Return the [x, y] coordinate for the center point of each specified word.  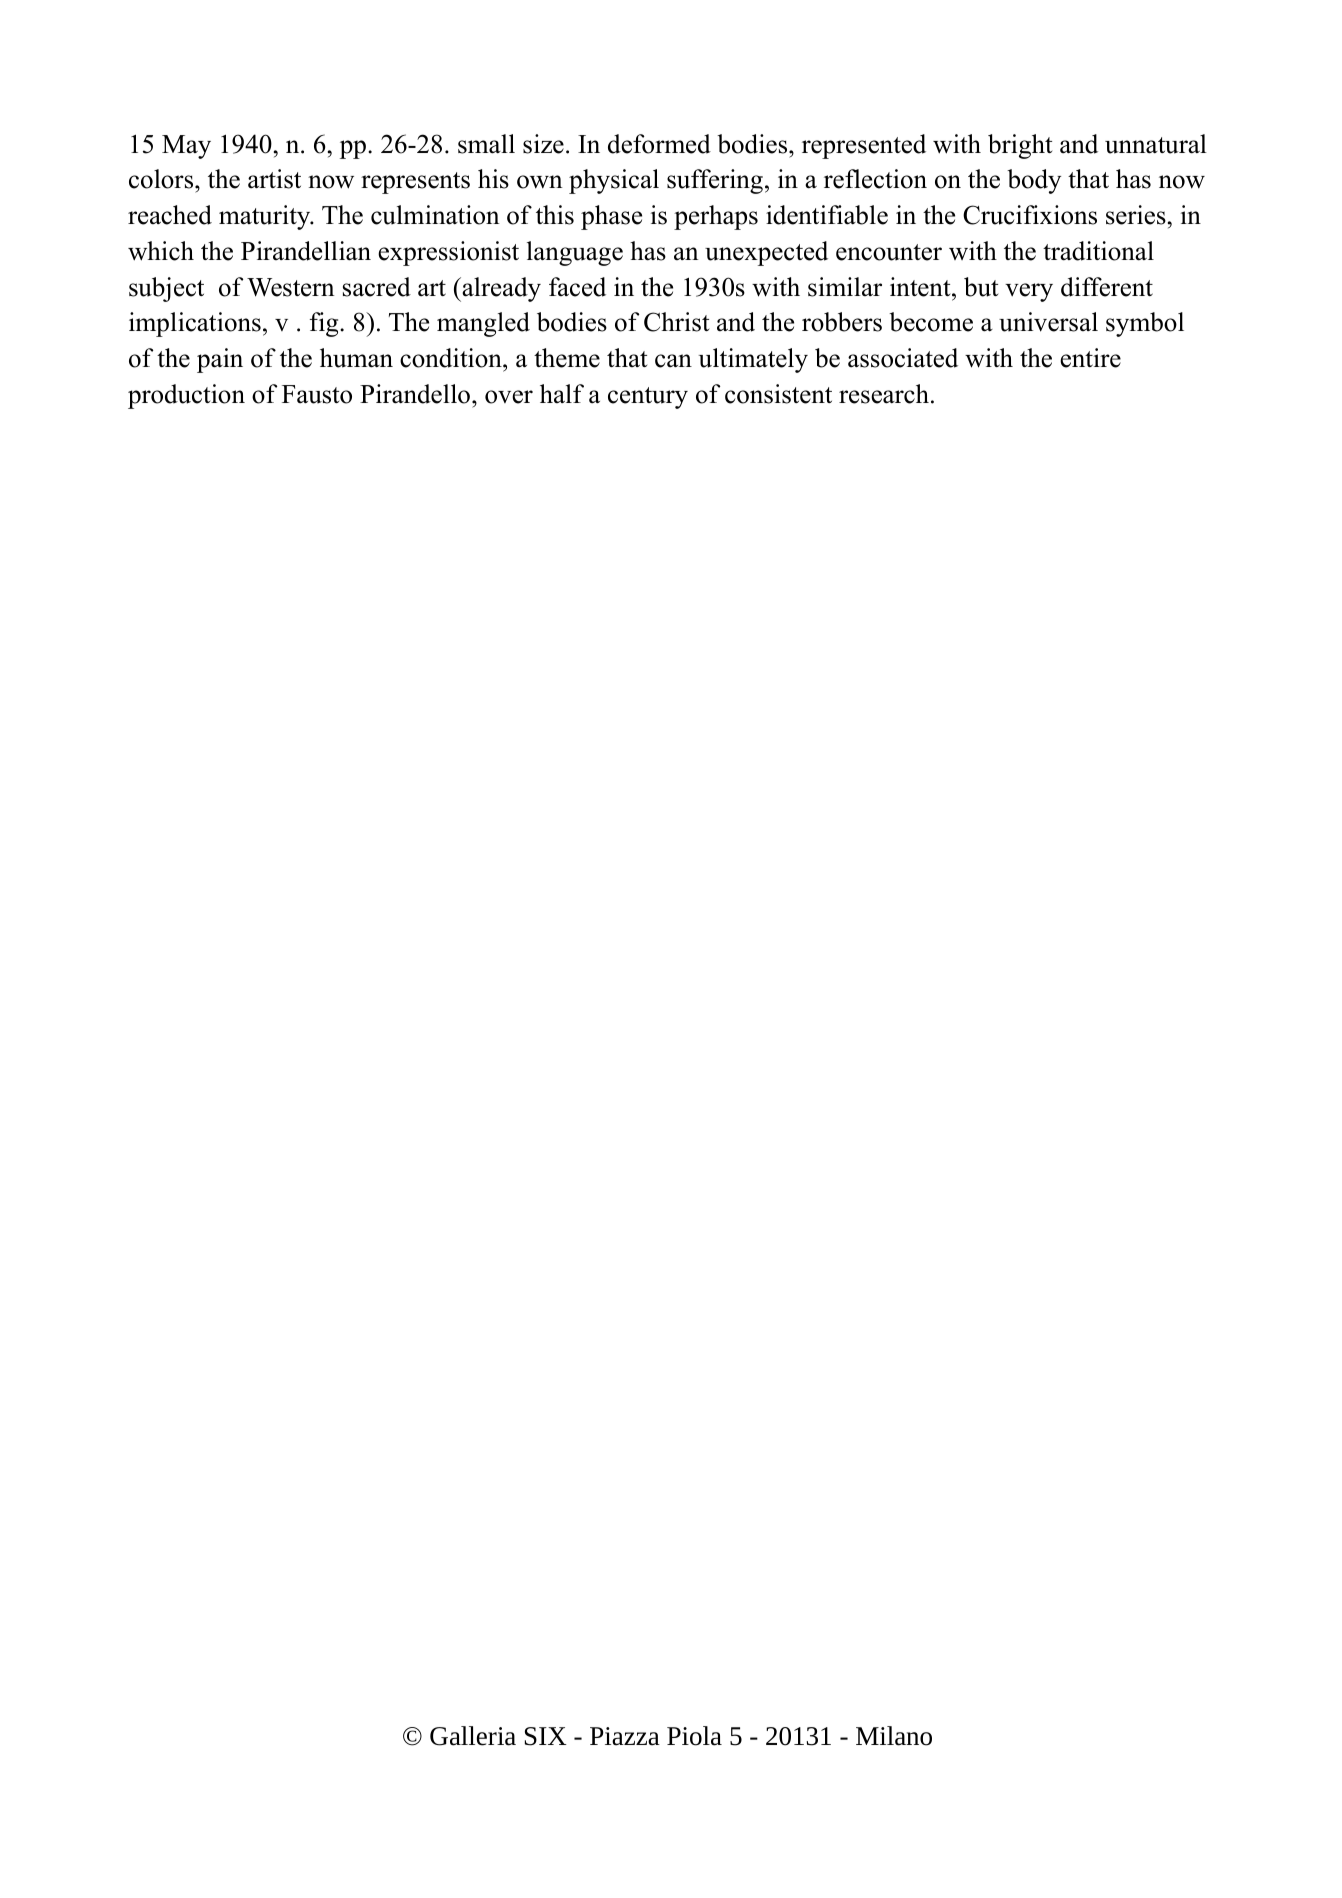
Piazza [625, 1736]
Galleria [473, 1736]
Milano [894, 1736]
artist [274, 179]
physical [614, 181]
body [1034, 181]
